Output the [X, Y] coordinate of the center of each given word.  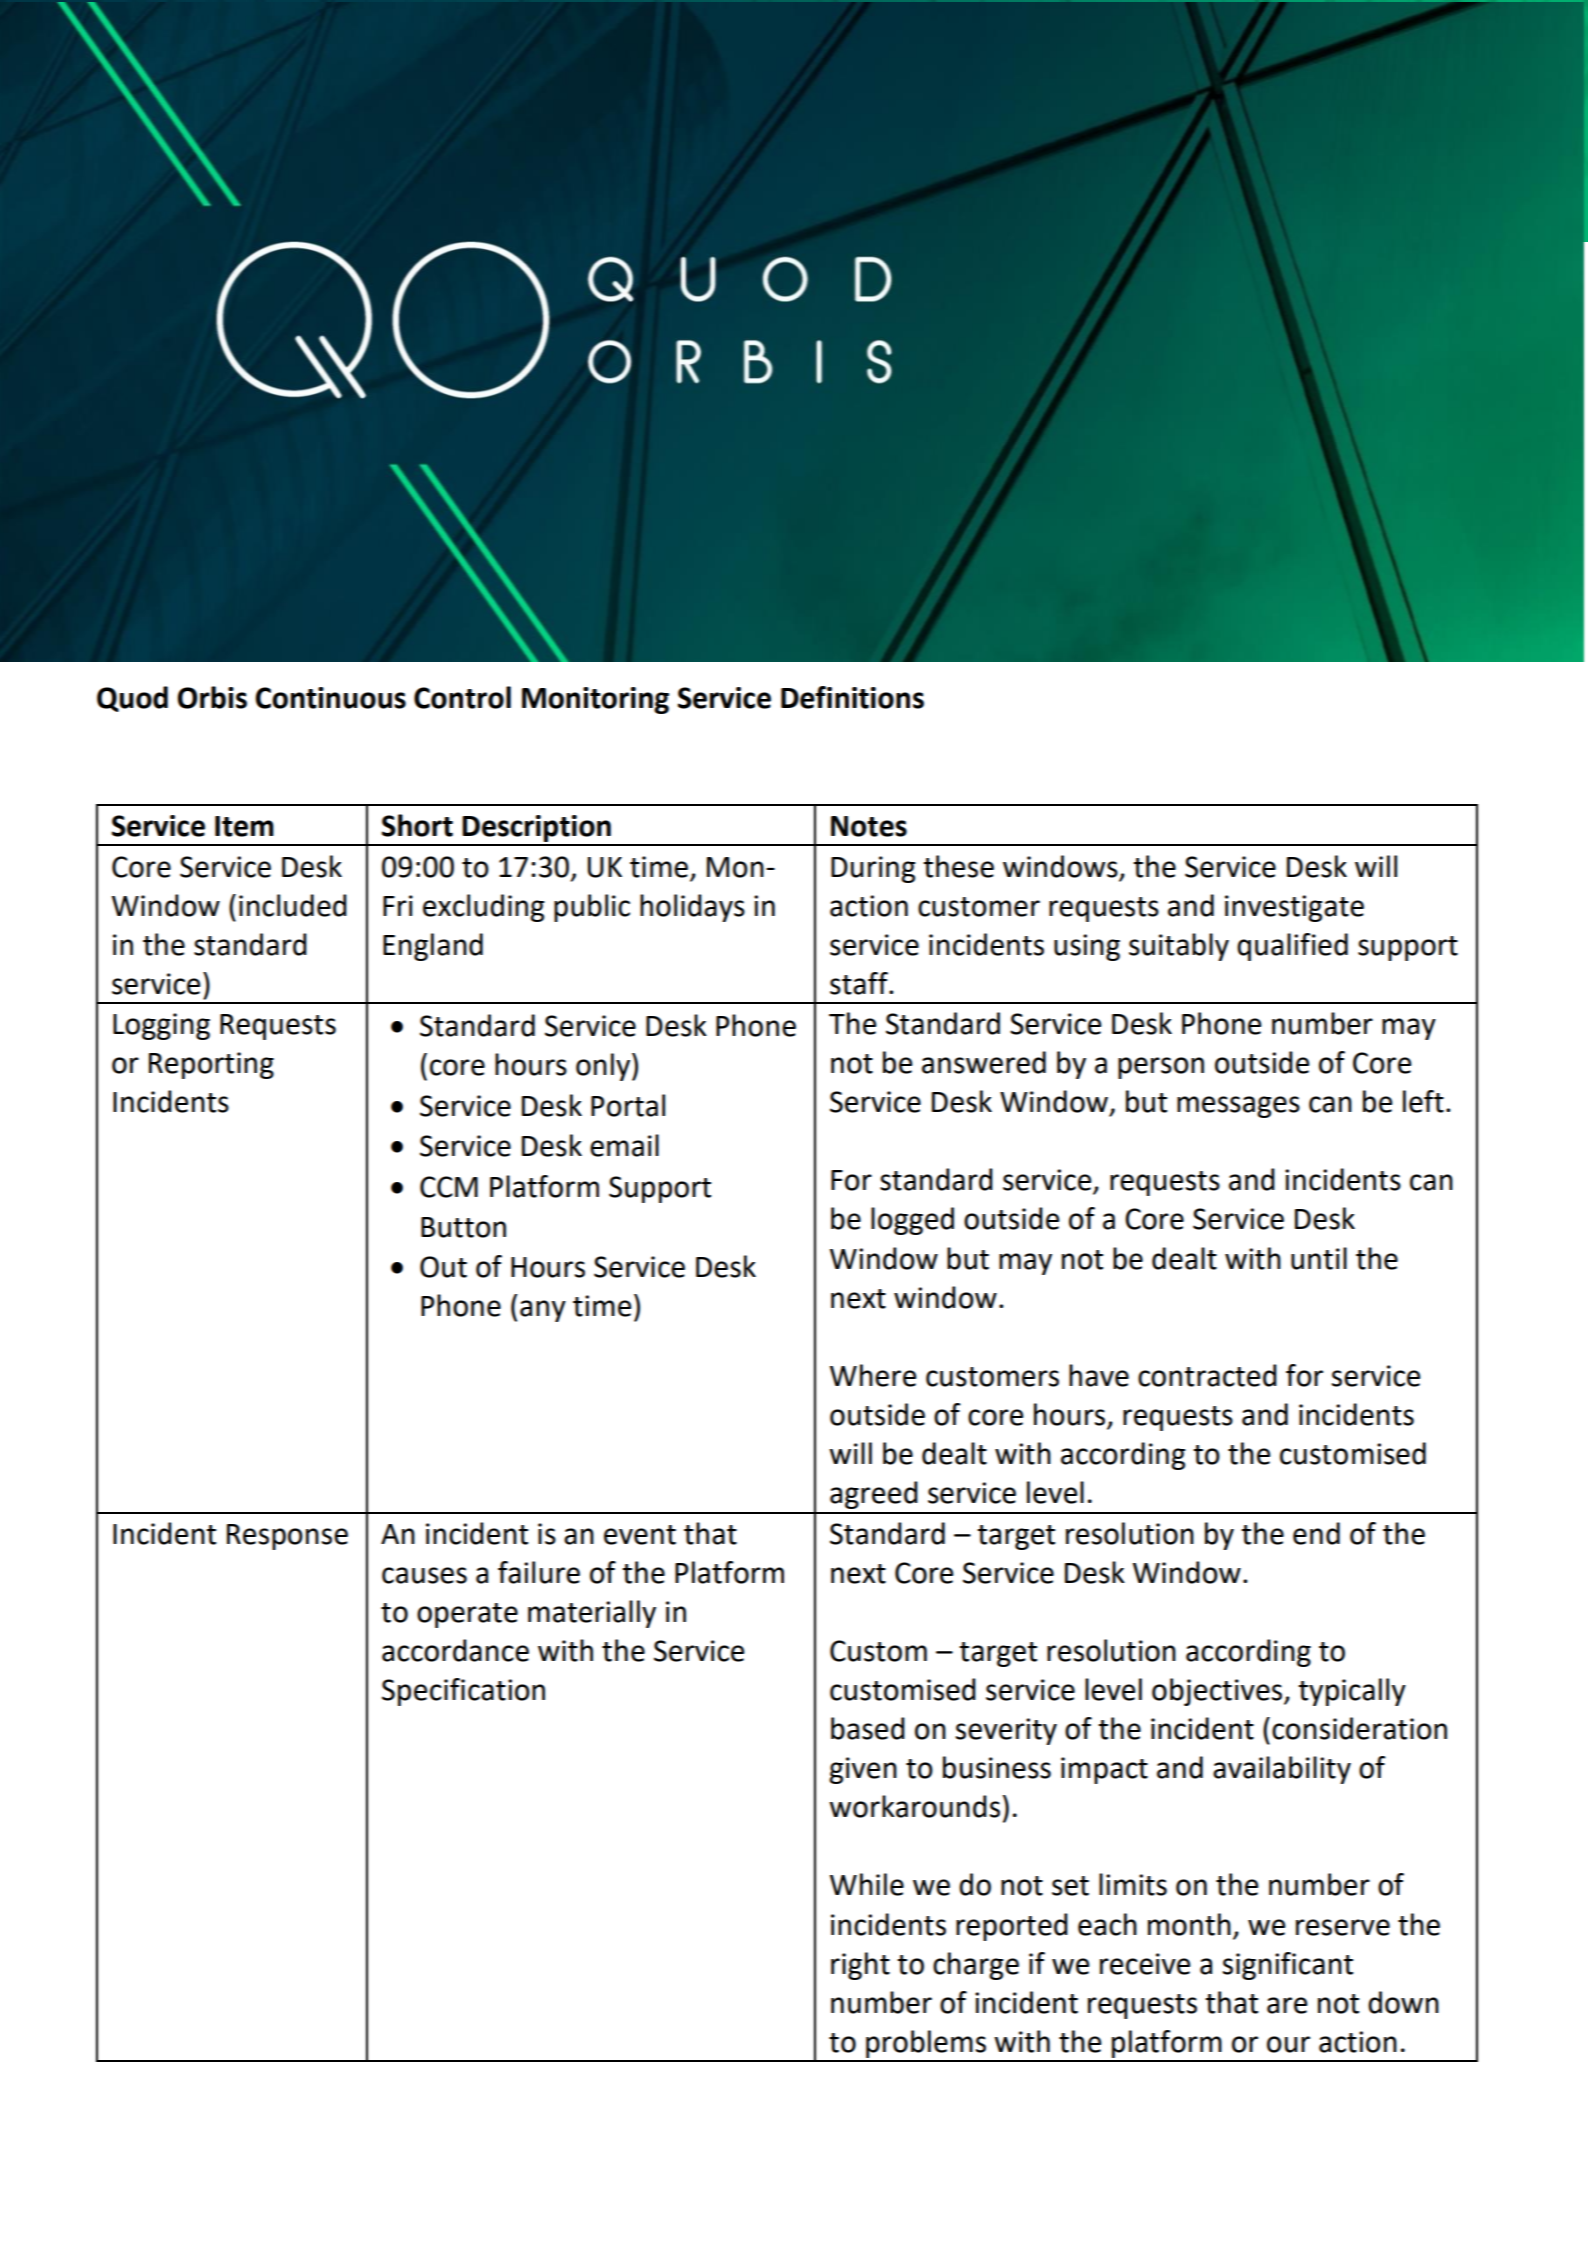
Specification [463, 1692]
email [624, 1145]
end [1316, 1533]
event [640, 1535]
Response [287, 1537]
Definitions [852, 697]
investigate [1294, 908]
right [860, 1966]
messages [1238, 1107]
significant [1288, 1966]
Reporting [211, 1065]
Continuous [330, 698]
